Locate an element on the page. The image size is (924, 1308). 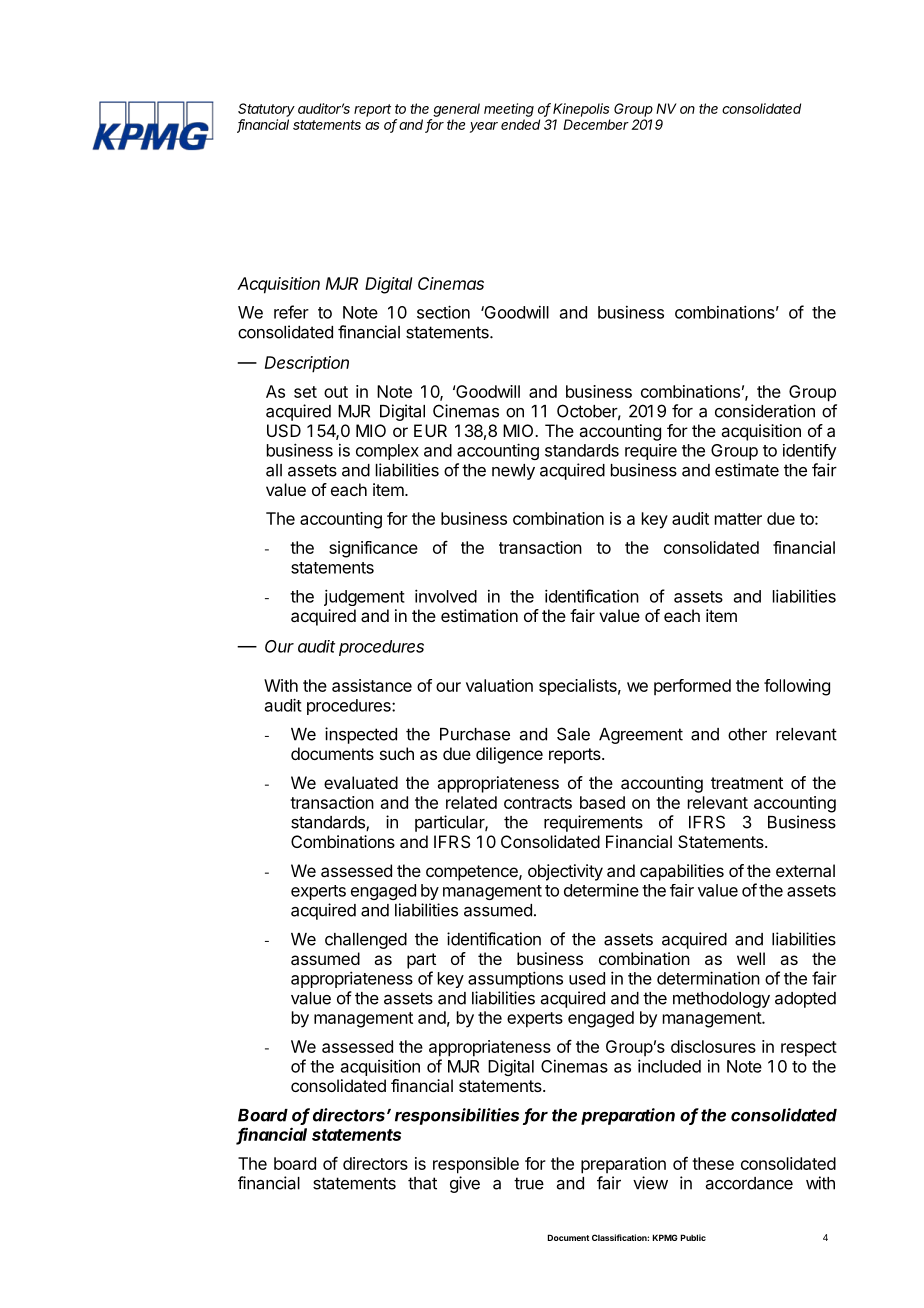
that is located at coordinates (422, 1183).
